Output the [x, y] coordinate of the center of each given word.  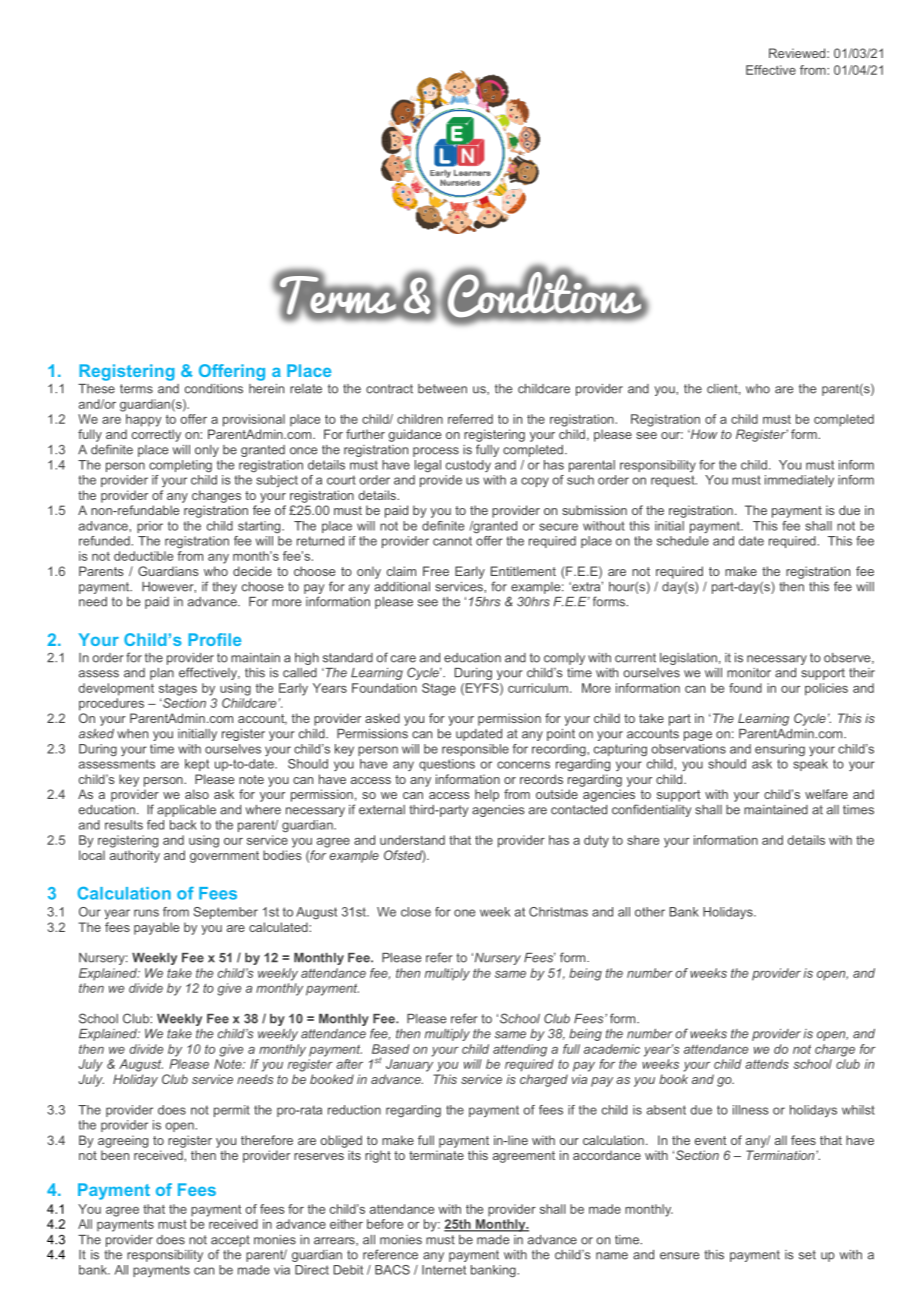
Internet [444, 1270]
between [442, 389]
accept [230, 1241]
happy [144, 420]
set [807, 1255]
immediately [799, 481]
